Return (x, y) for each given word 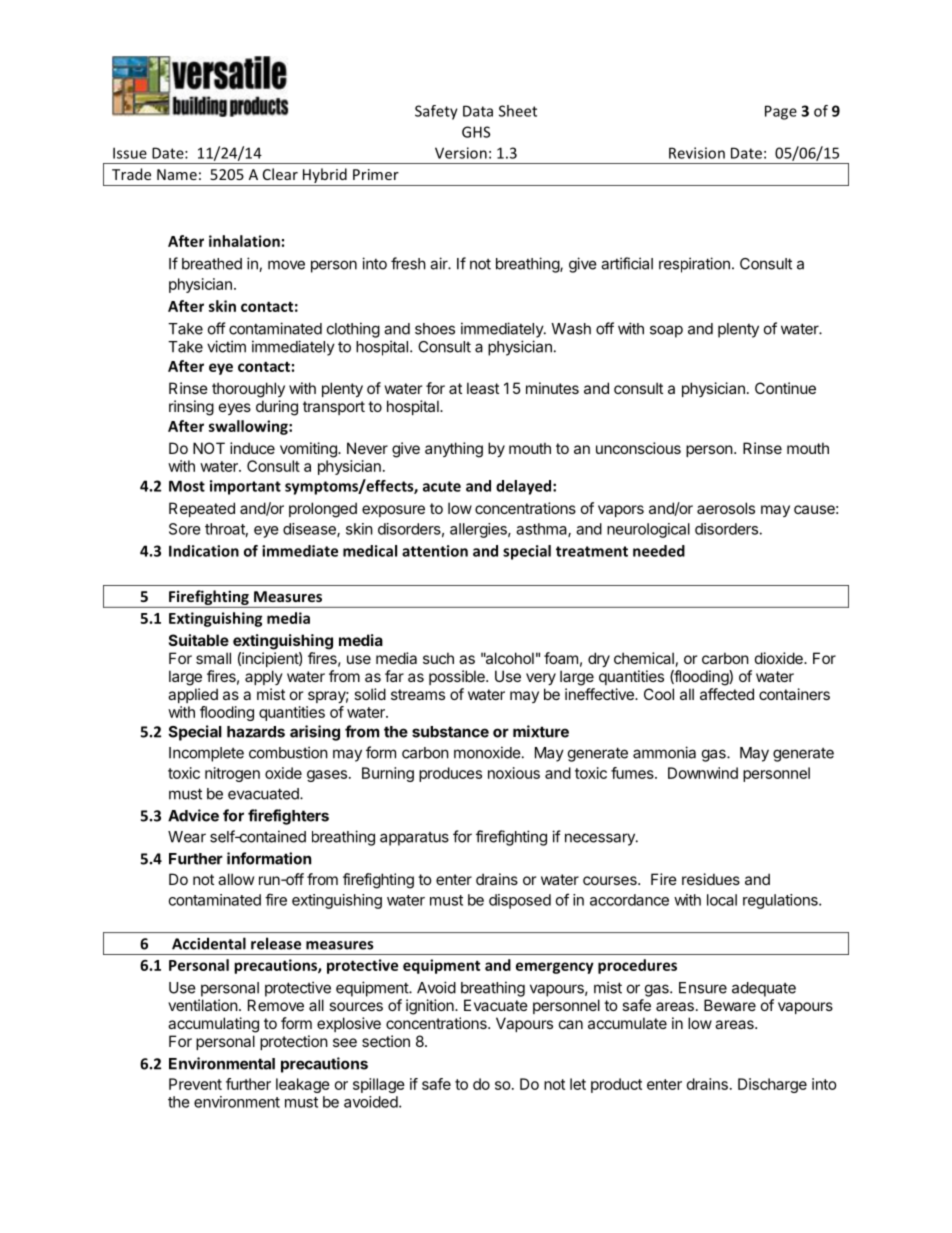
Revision (697, 153)
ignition (431, 1007)
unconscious (638, 448)
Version (461, 153)
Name (177, 174)
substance (450, 732)
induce (252, 448)
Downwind (703, 773)
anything (454, 450)
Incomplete (206, 754)
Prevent (195, 1084)
